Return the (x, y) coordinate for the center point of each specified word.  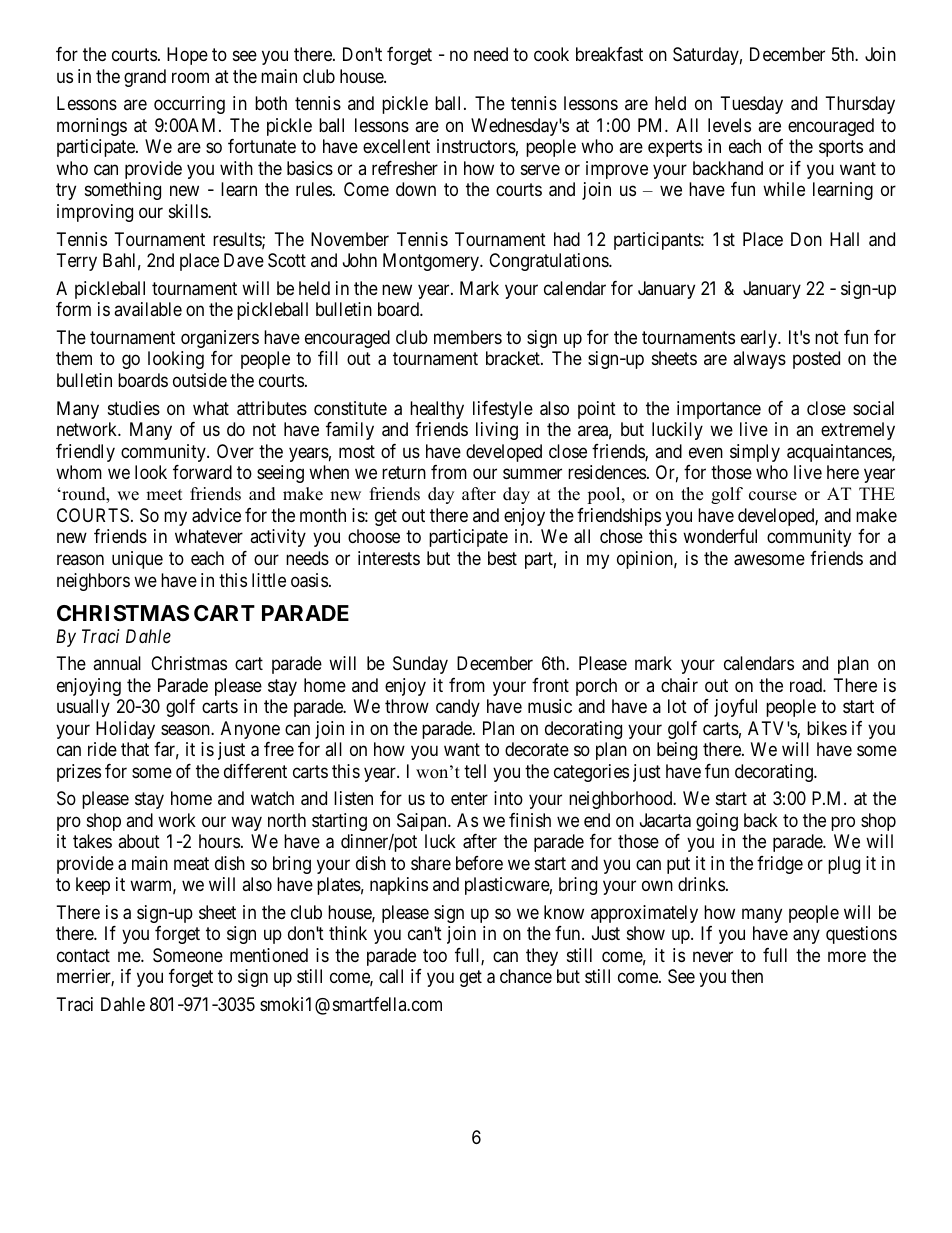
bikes (827, 728)
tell (475, 771)
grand (145, 78)
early (760, 339)
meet (164, 495)
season (186, 729)
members (468, 337)
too (435, 955)
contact (83, 955)
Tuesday (752, 105)
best (502, 558)
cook (551, 54)
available (148, 309)
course (773, 496)
